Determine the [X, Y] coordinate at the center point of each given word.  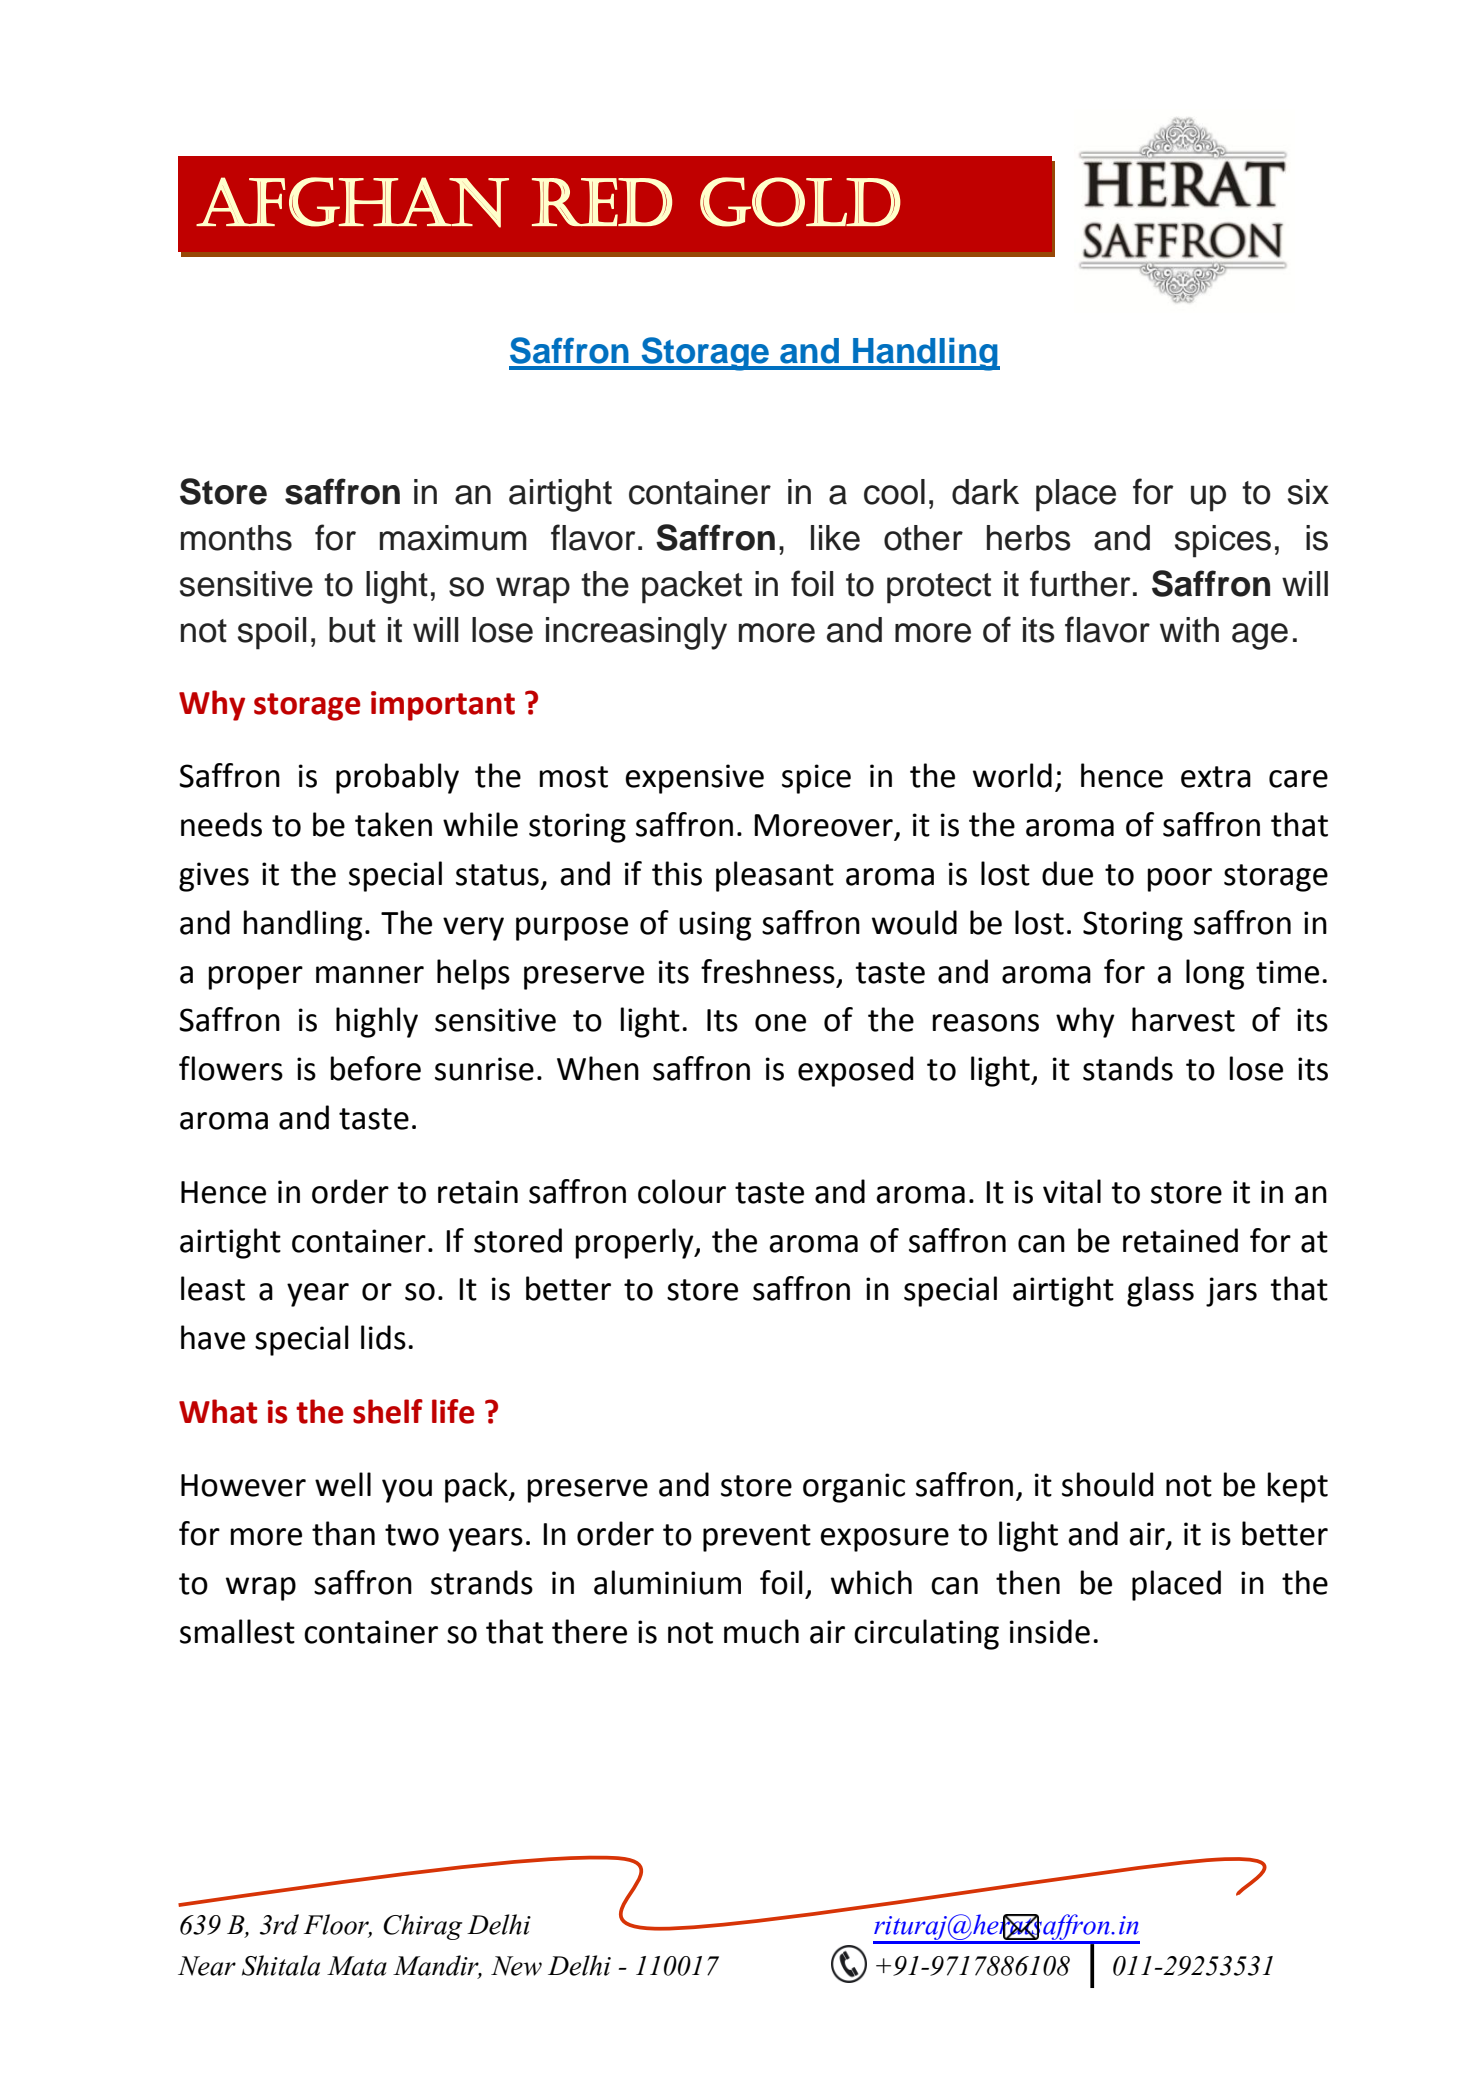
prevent [757, 1538]
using [715, 926]
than [343, 1533]
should [1107, 1484]
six [1308, 492]
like [835, 538]
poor [1180, 880]
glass [1160, 1291]
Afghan [352, 202]
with [1189, 630]
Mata [357, 1966]
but [352, 630]
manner [370, 975]
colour [682, 1191]
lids [383, 1337]
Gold [800, 202]
